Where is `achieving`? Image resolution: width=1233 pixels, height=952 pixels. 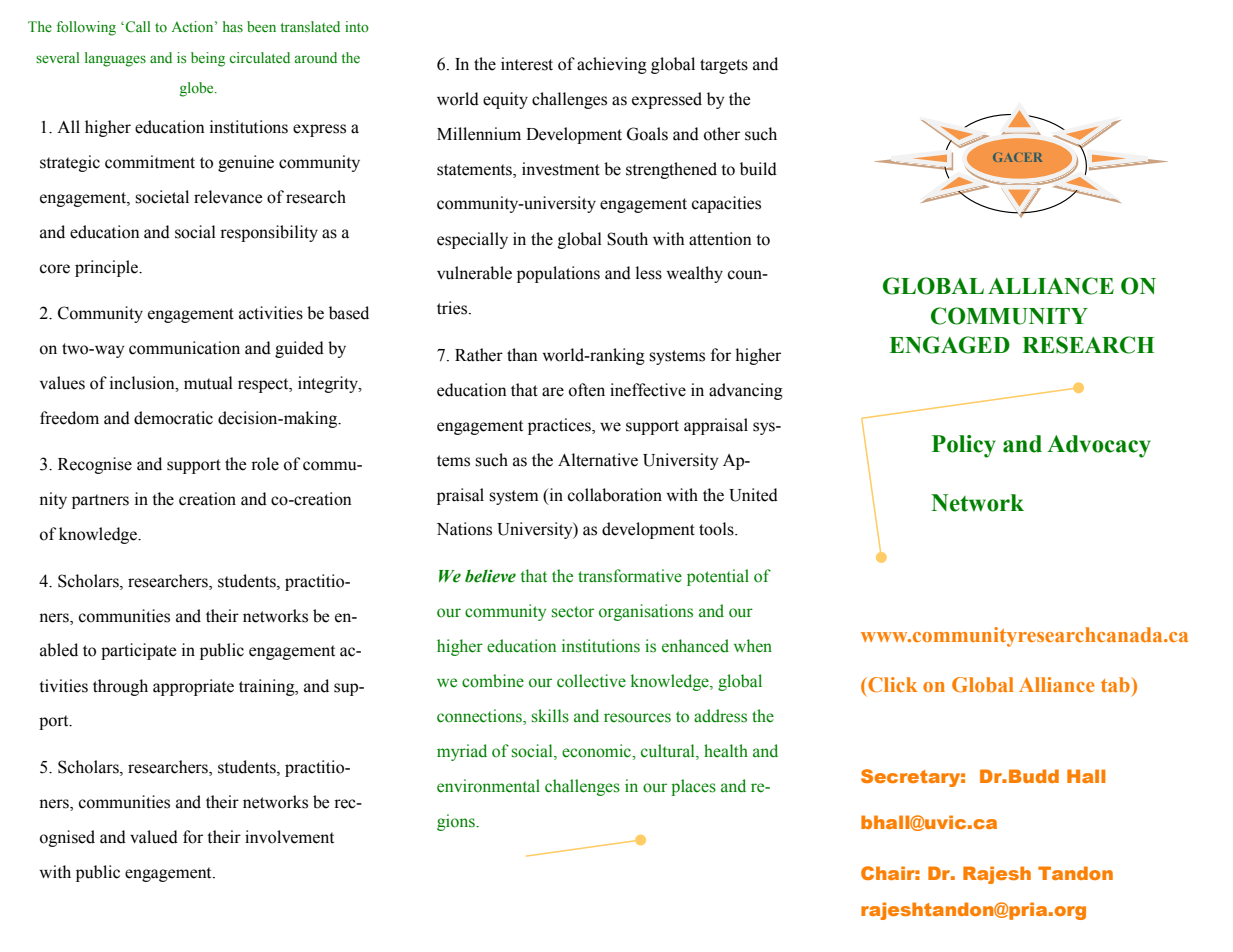
achieving is located at coordinates (612, 65).
